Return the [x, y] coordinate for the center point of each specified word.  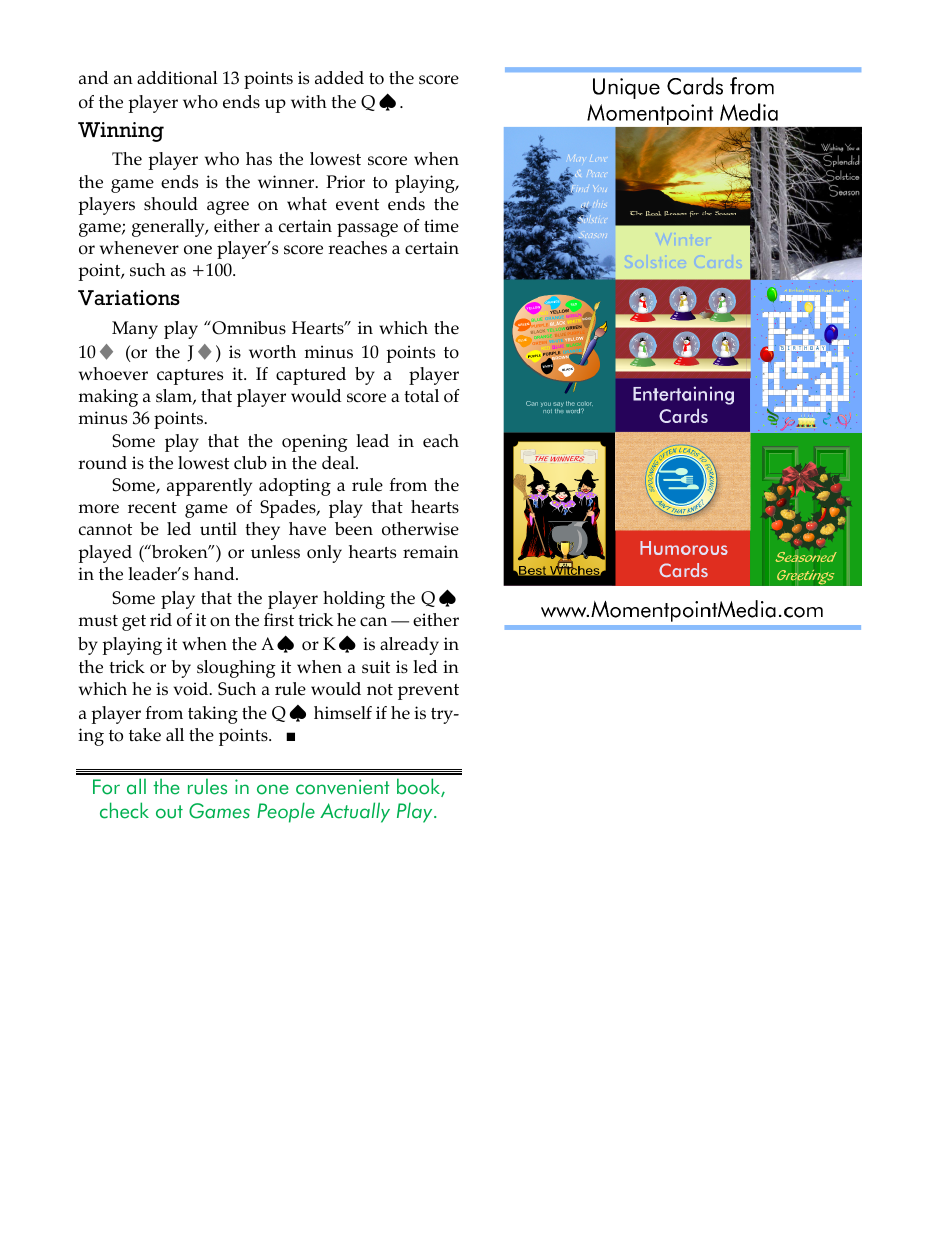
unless [275, 552]
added [339, 78]
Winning [121, 132]
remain [431, 552]
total [421, 396]
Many [135, 330]
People [286, 812]
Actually [355, 812]
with [309, 101]
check [124, 810]
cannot [105, 530]
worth [272, 352]
